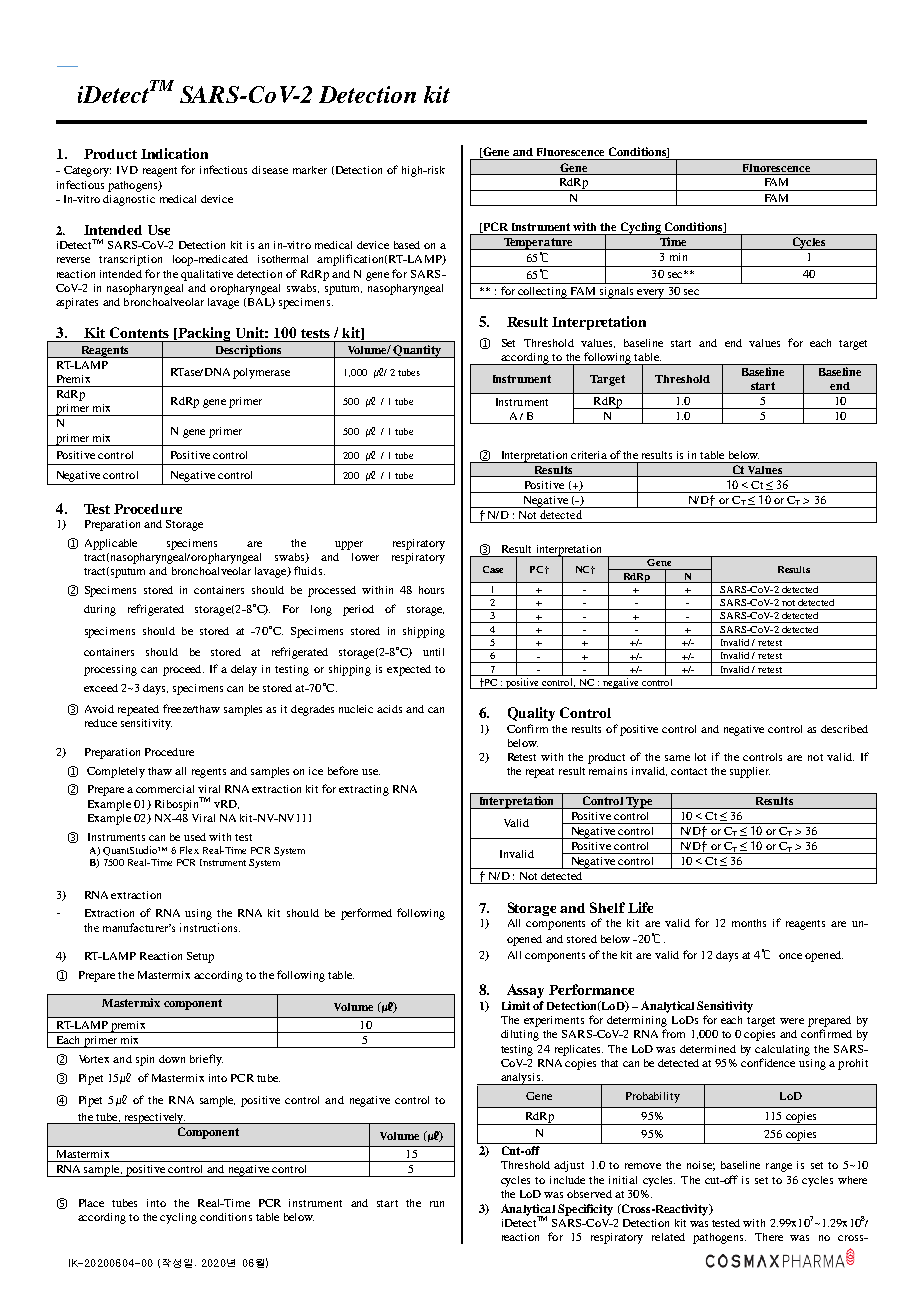 The width and height of the image is (924, 1308). What do you see at coordinates (437, 1204) in the image?
I see `run` at bounding box center [437, 1204].
